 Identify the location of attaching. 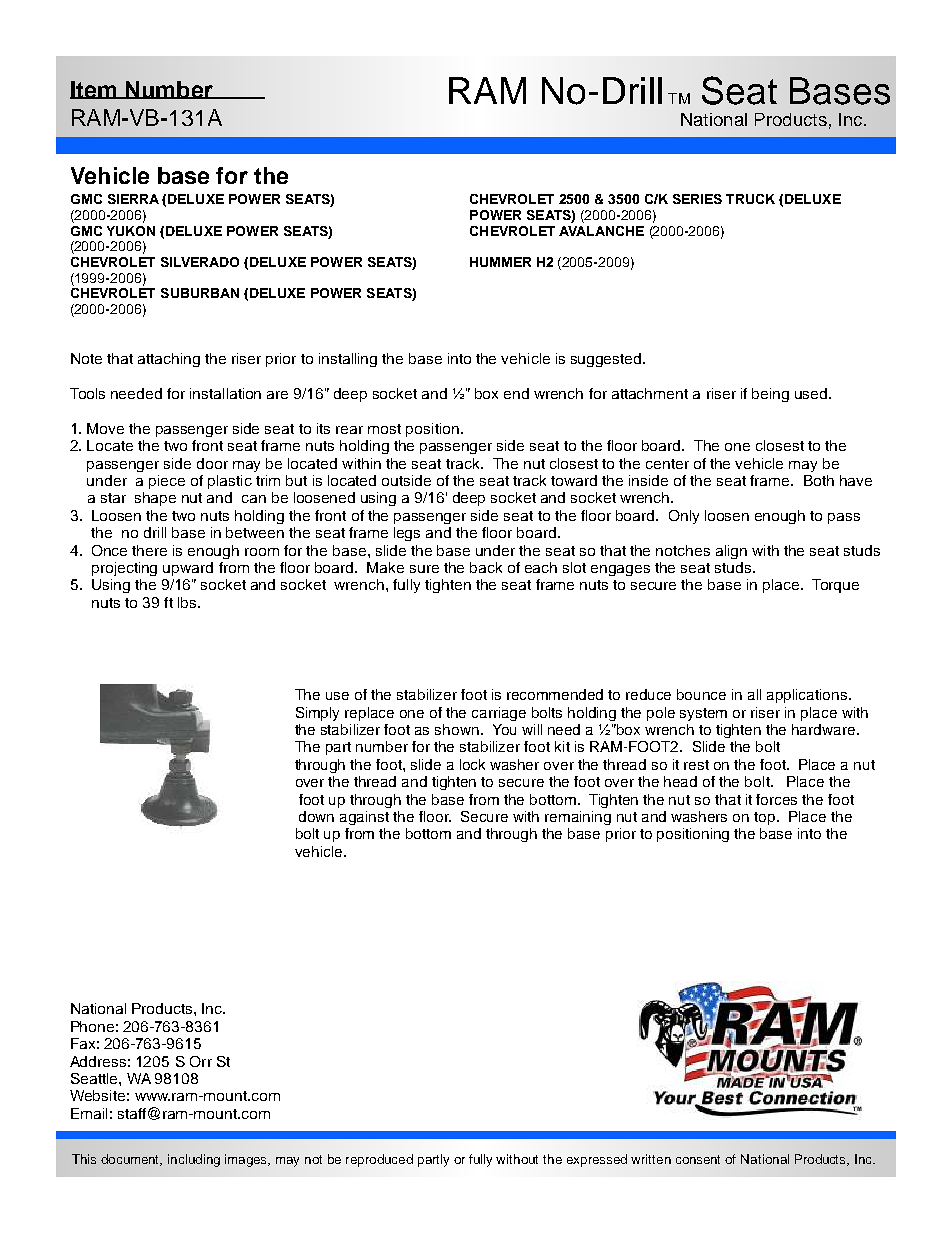
(169, 360).
